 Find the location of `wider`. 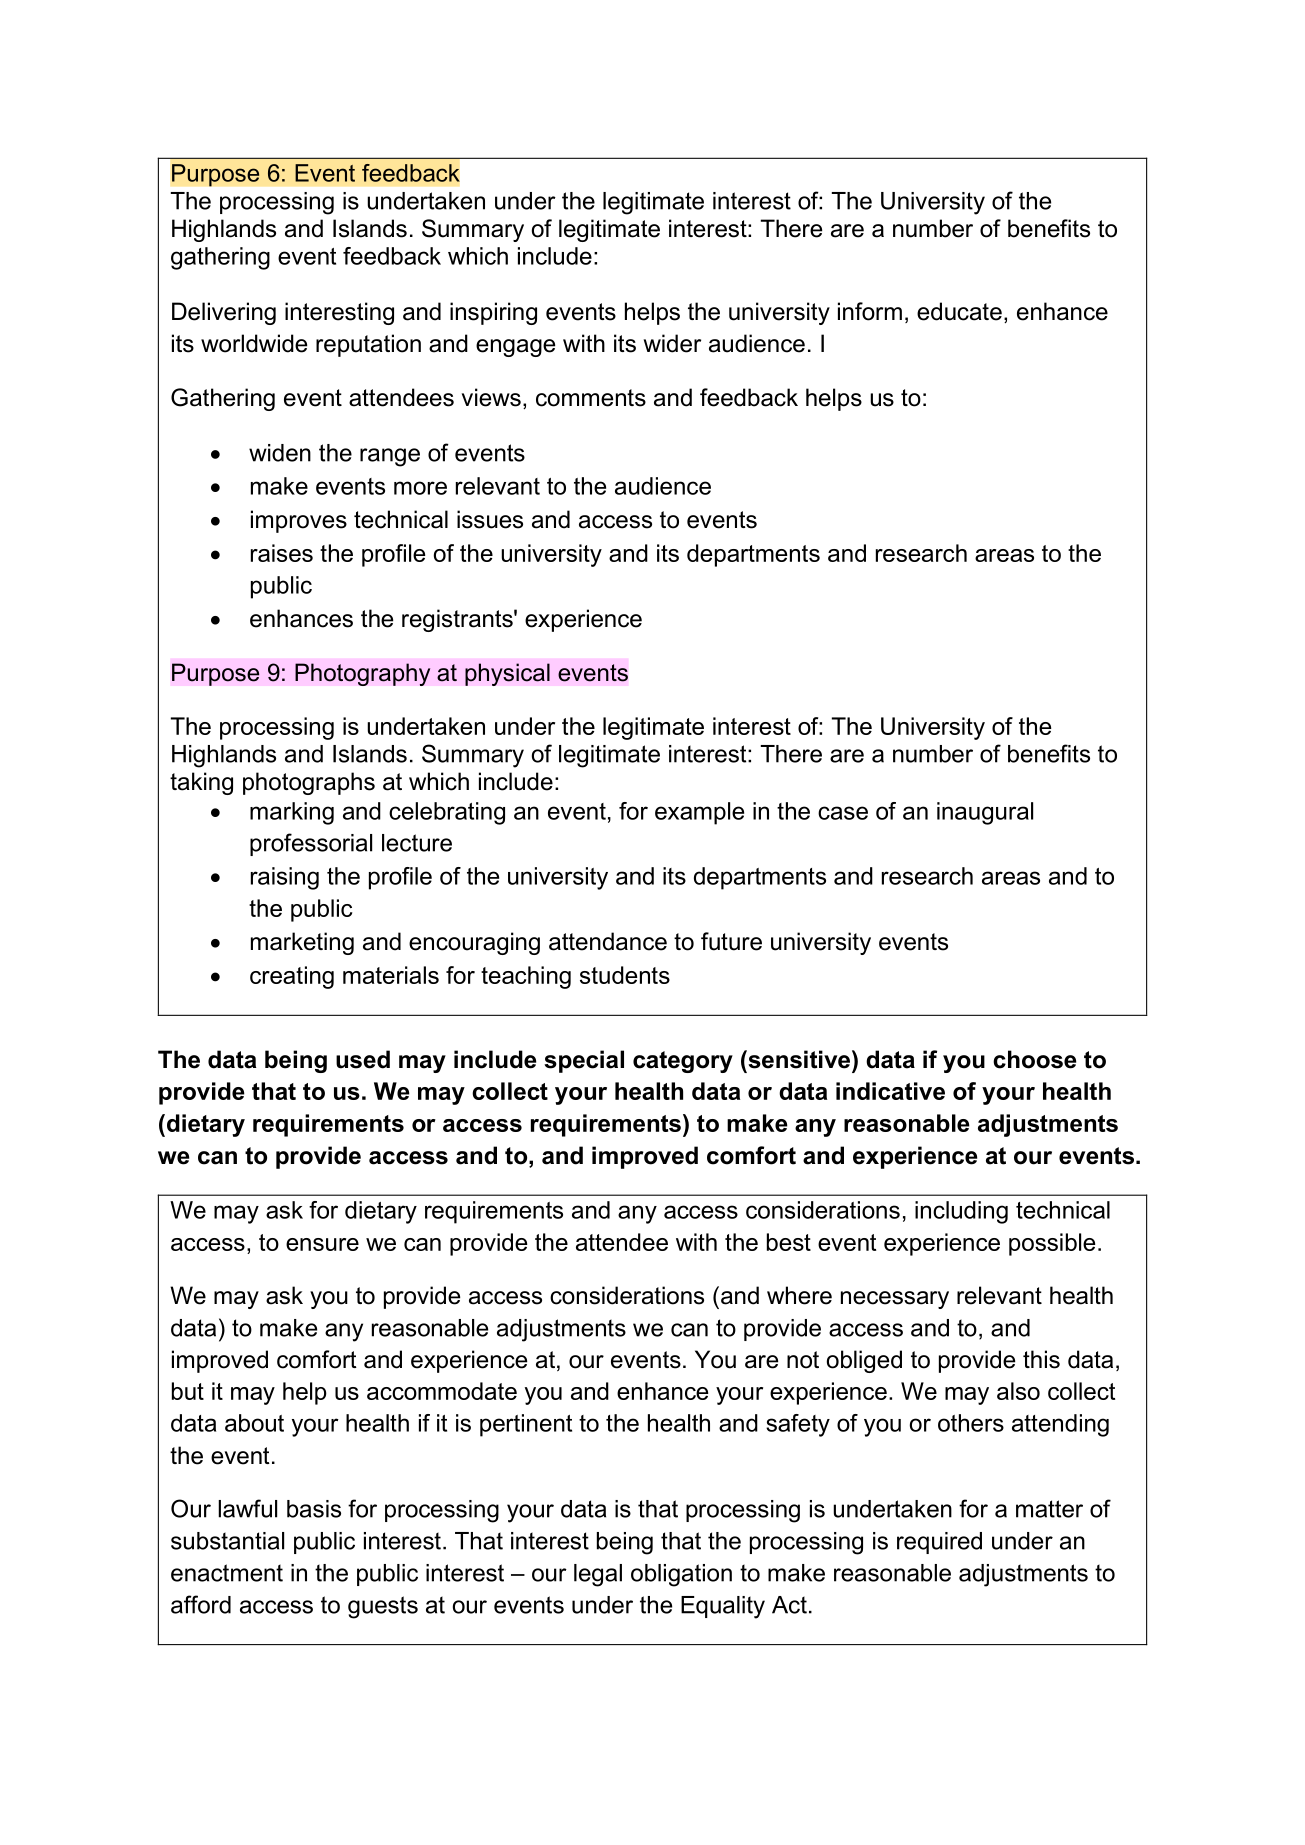

wider is located at coordinates (672, 343).
